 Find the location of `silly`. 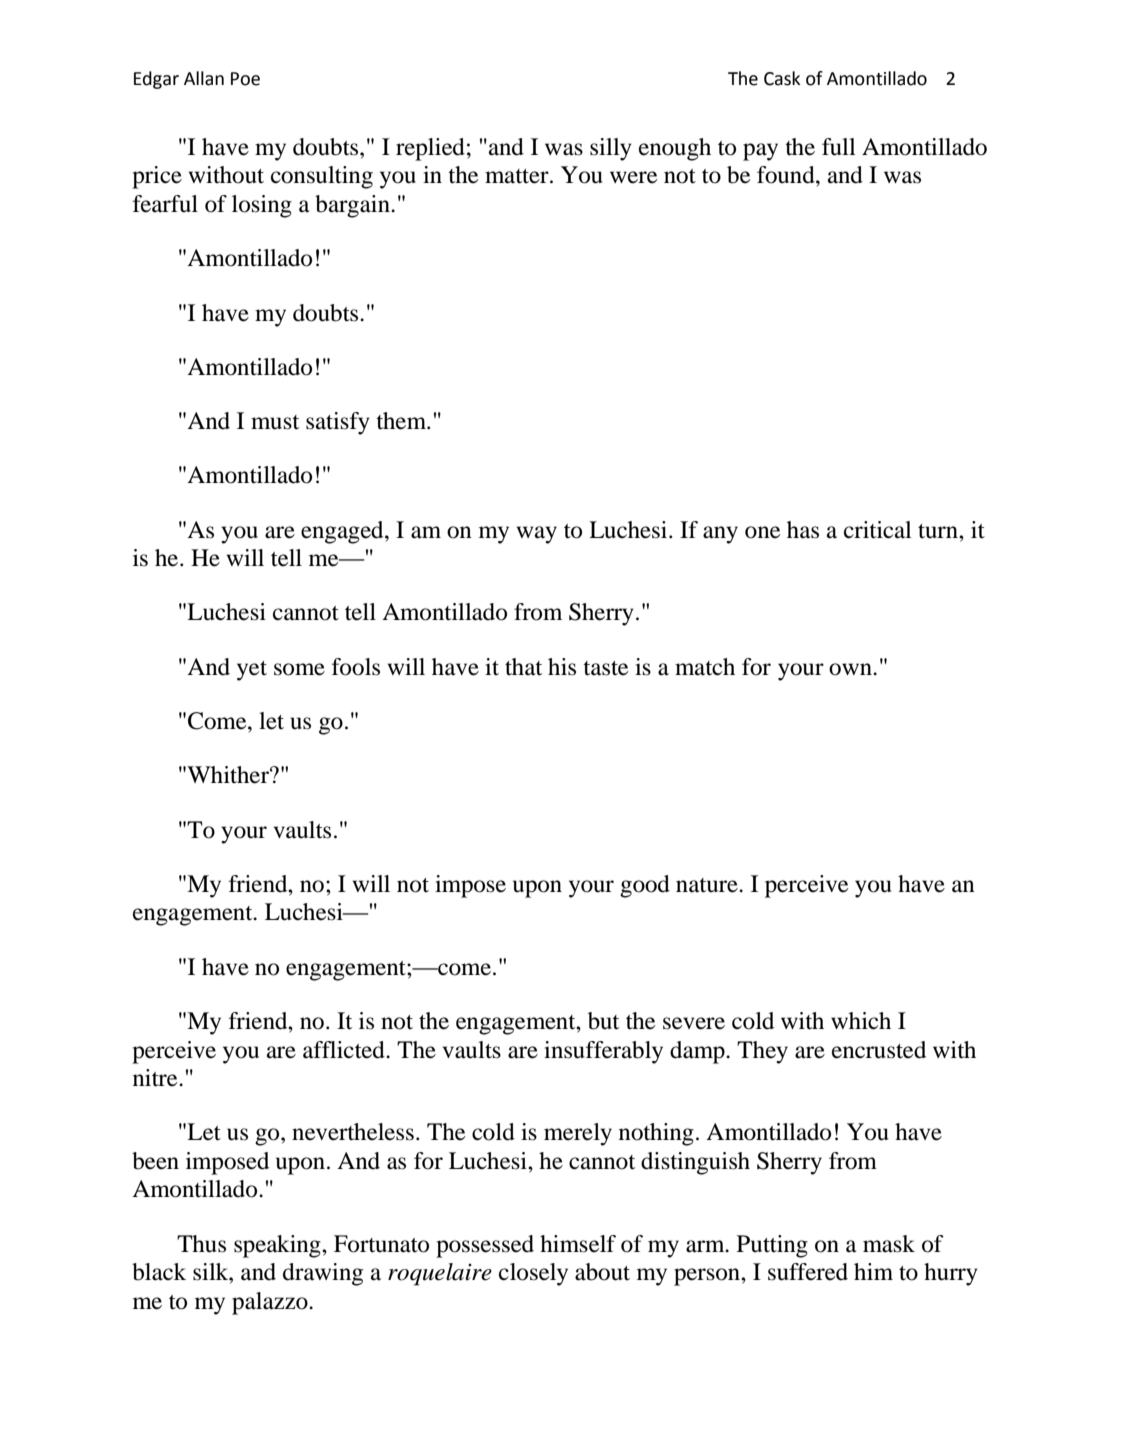

silly is located at coordinates (611, 149).
